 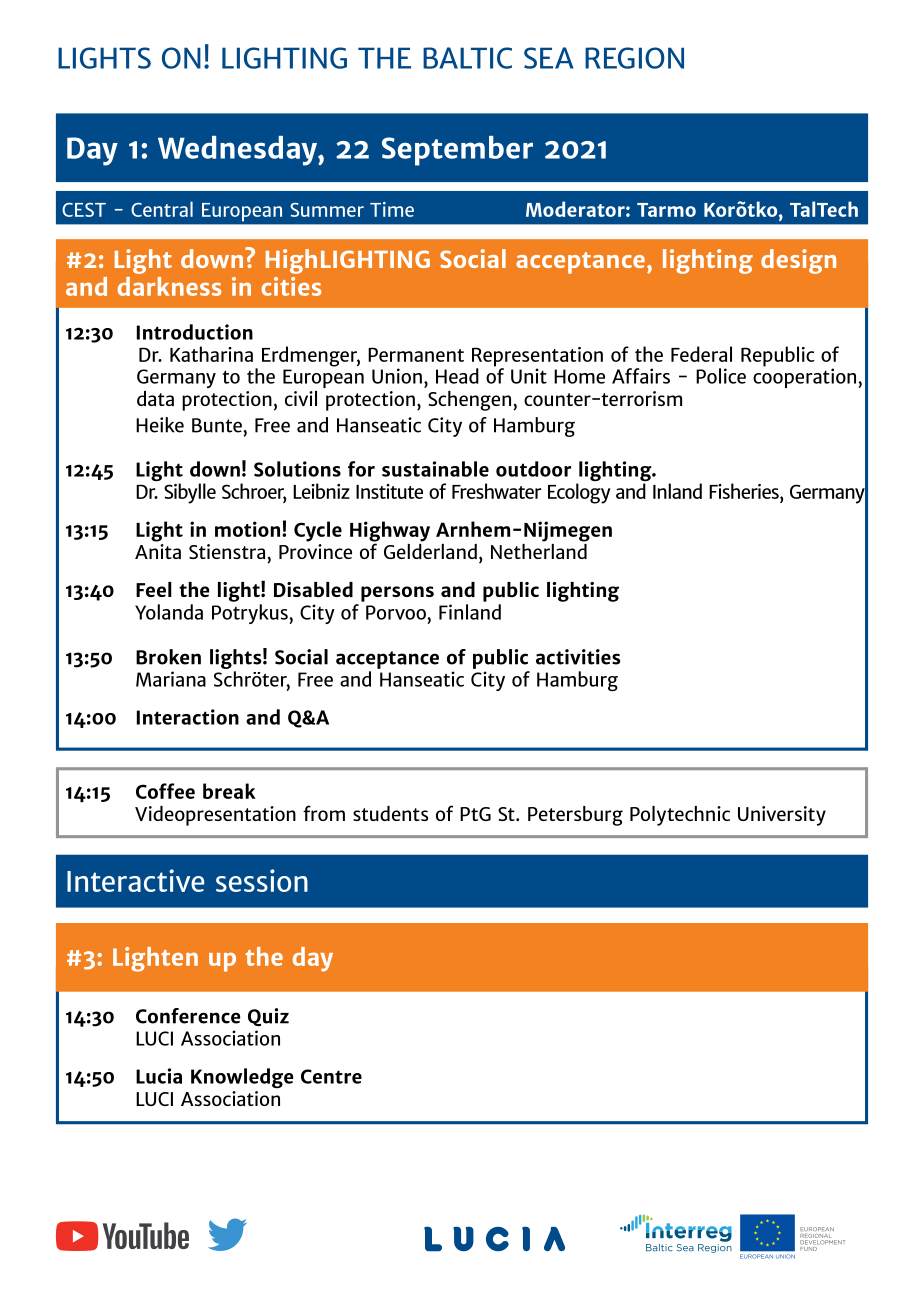 I want to click on students, so click(x=390, y=813).
